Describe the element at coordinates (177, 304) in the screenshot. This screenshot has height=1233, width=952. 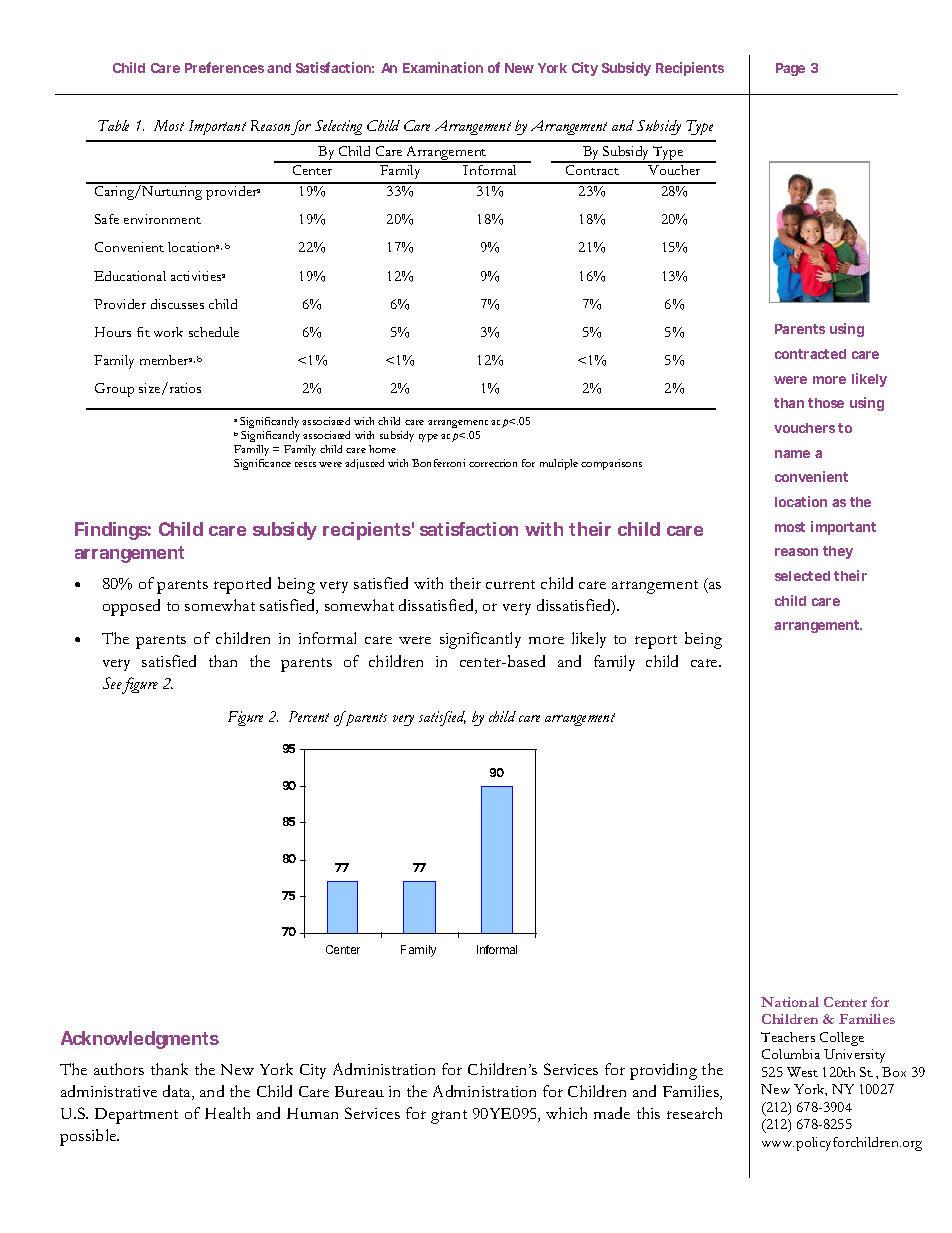
I see `discusses` at that location.
